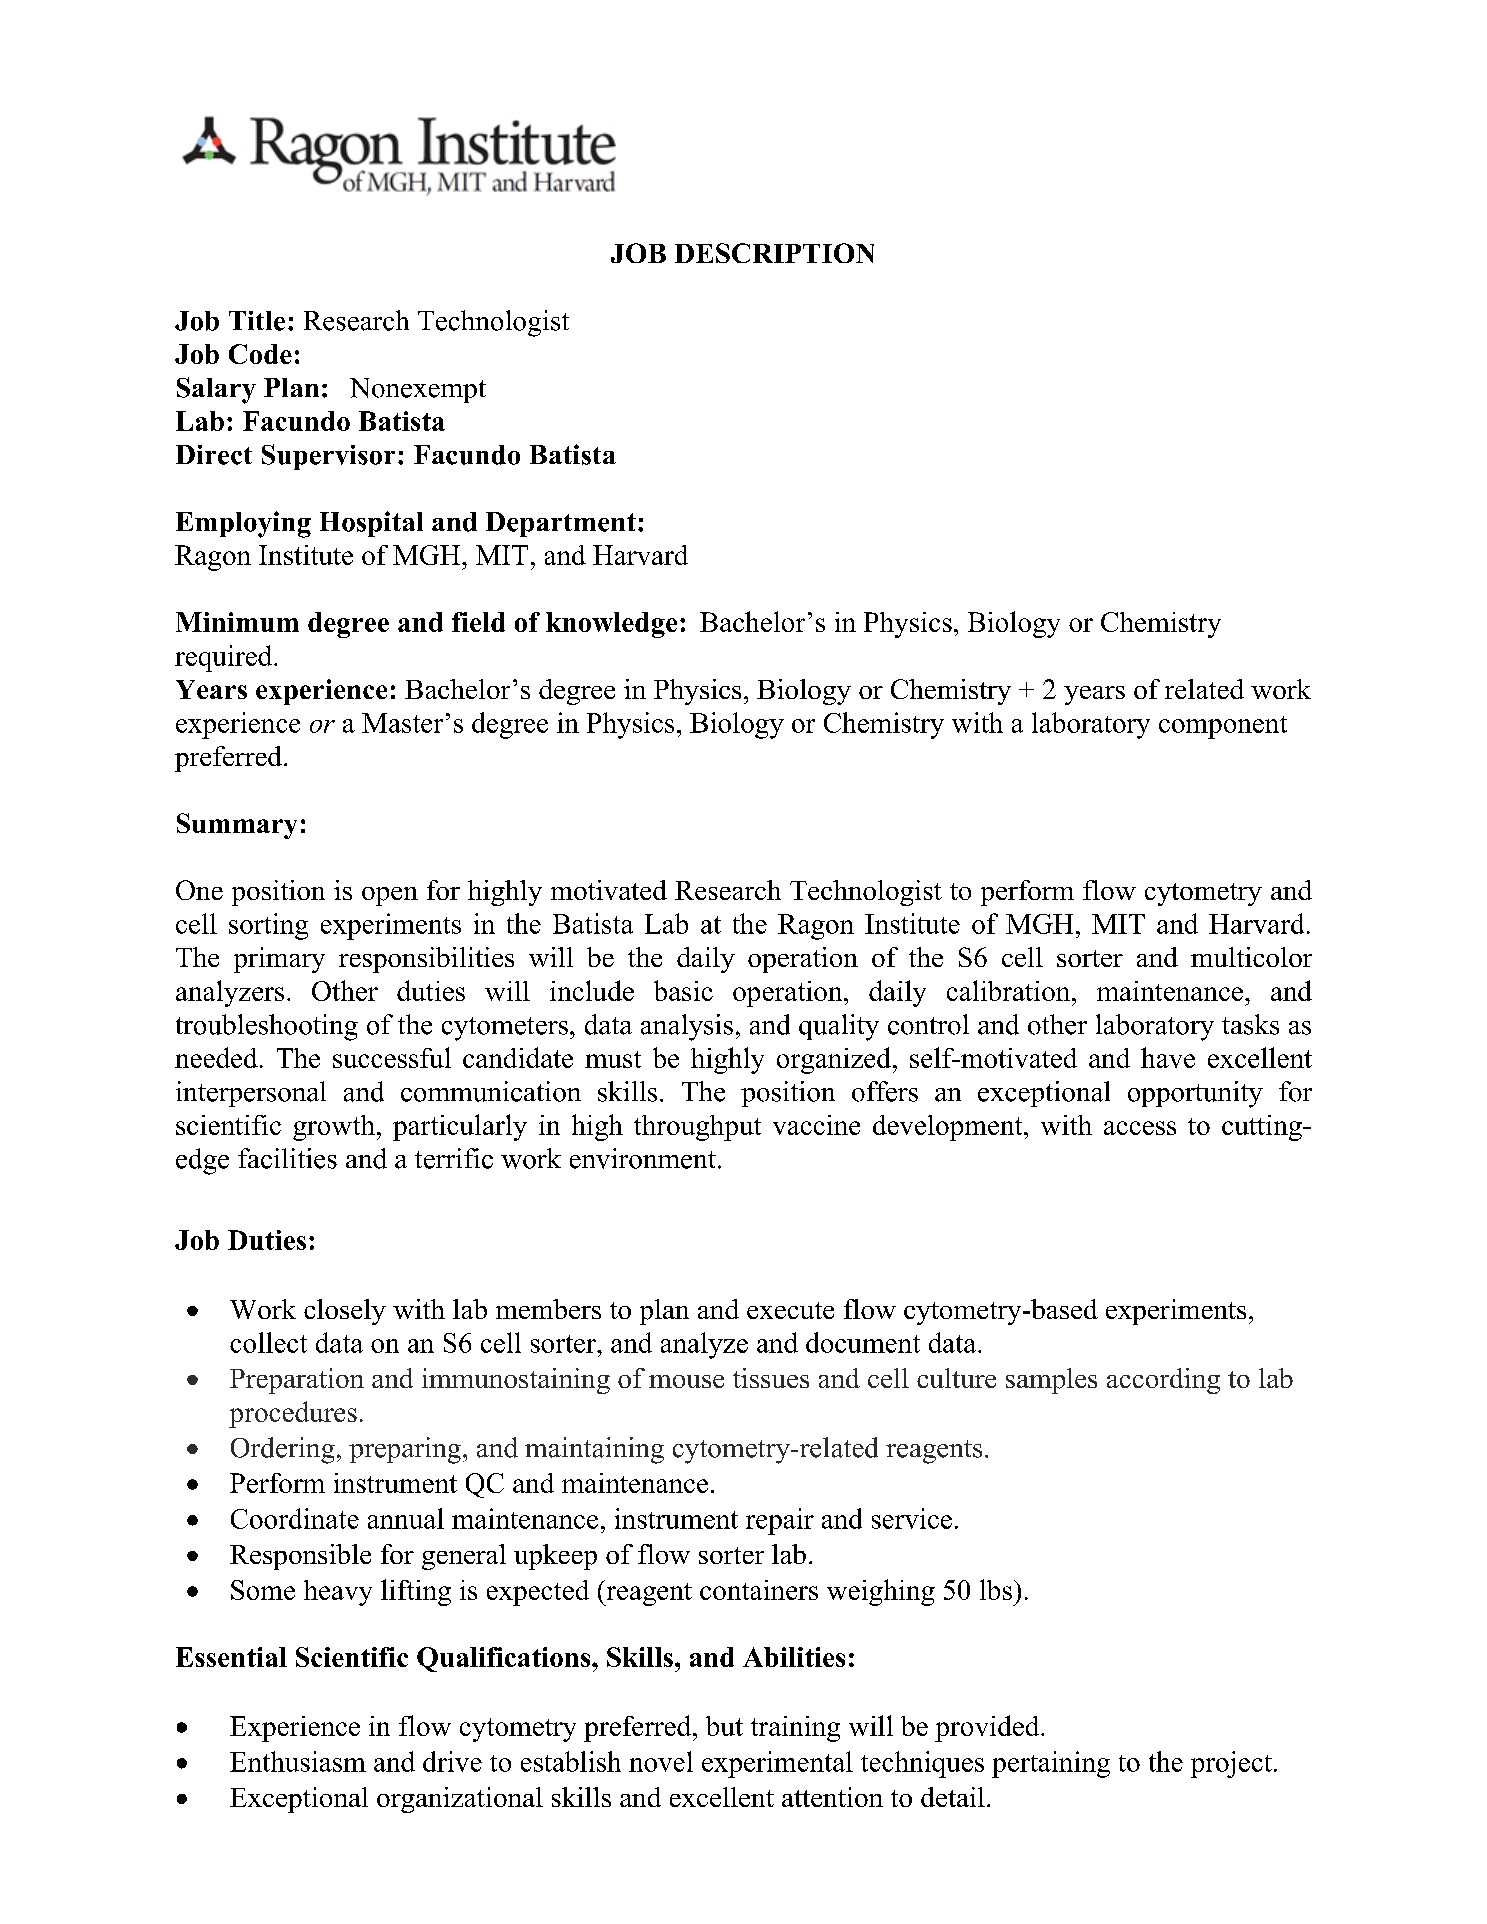 The height and width of the screenshot is (1924, 1487). I want to click on have, so click(1168, 1057).
